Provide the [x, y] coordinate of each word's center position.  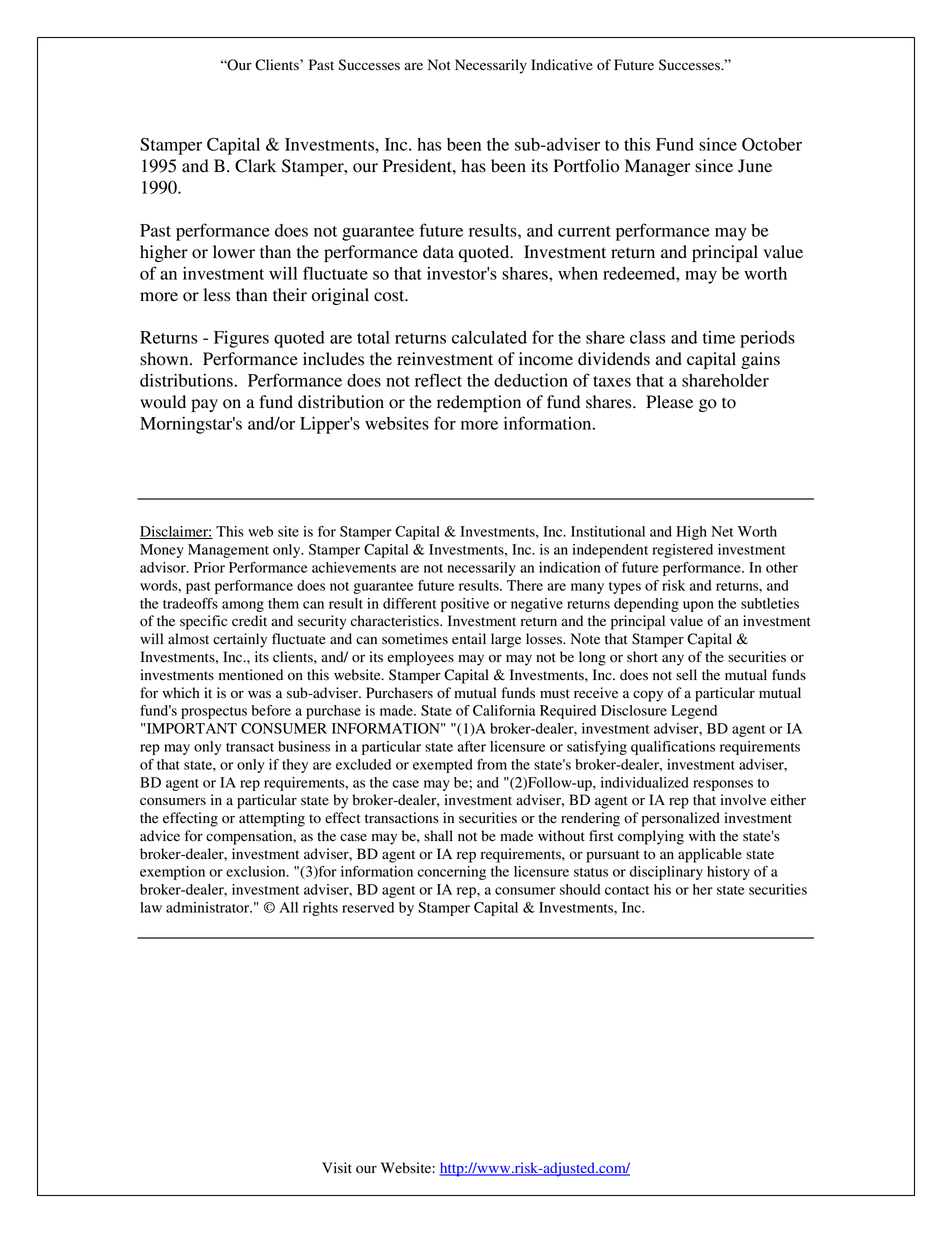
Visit [337, 1168]
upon [698, 606]
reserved [368, 907]
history [728, 873]
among [243, 606]
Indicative [562, 64]
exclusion [257, 871]
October [772, 144]
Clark [255, 166]
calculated [489, 337]
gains [760, 360]
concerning [452, 873]
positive [465, 605]
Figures [241, 339]
